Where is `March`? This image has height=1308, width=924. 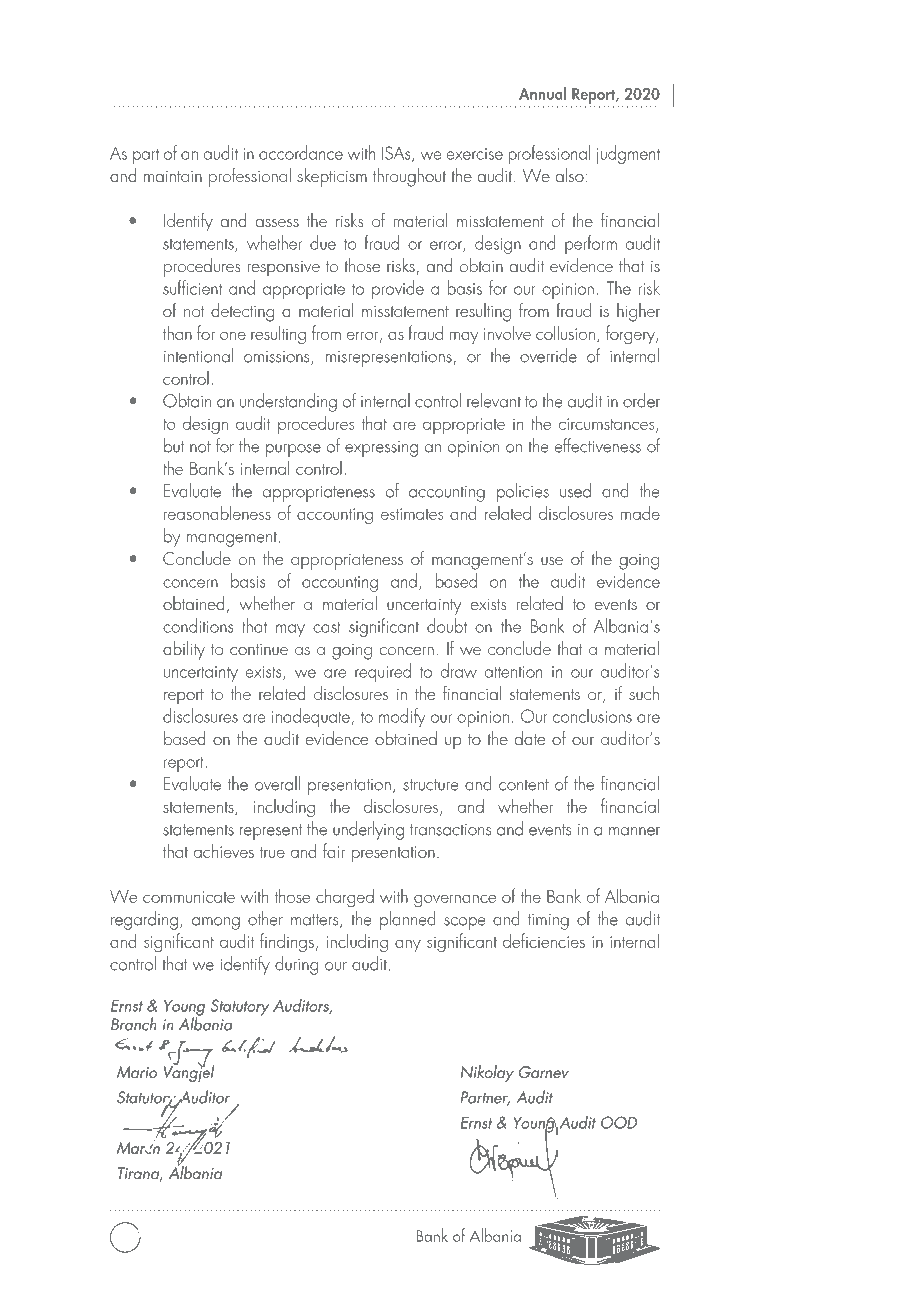 March is located at coordinates (138, 1146).
